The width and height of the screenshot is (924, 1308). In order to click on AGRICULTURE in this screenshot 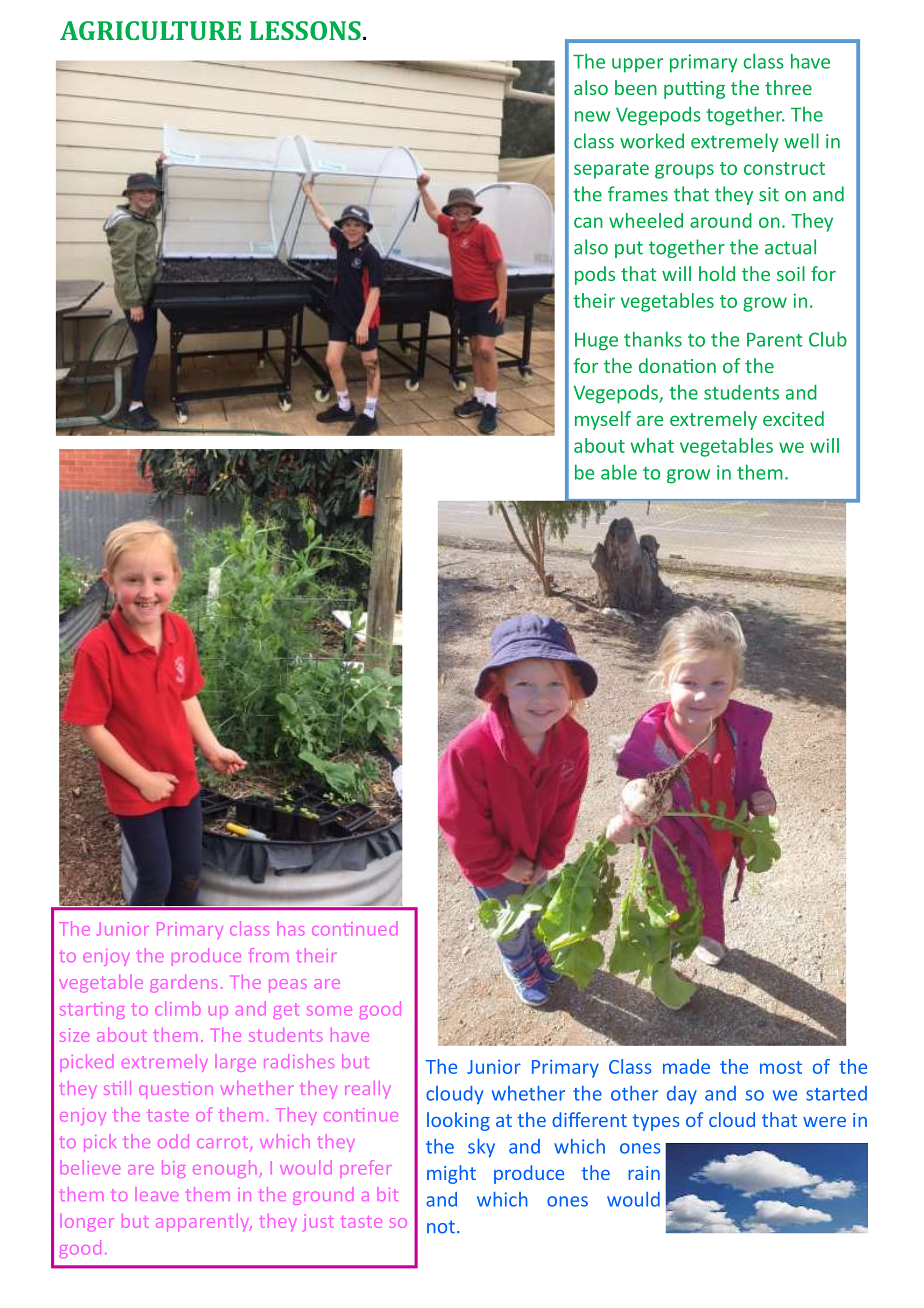, I will do `click(150, 30)`.
